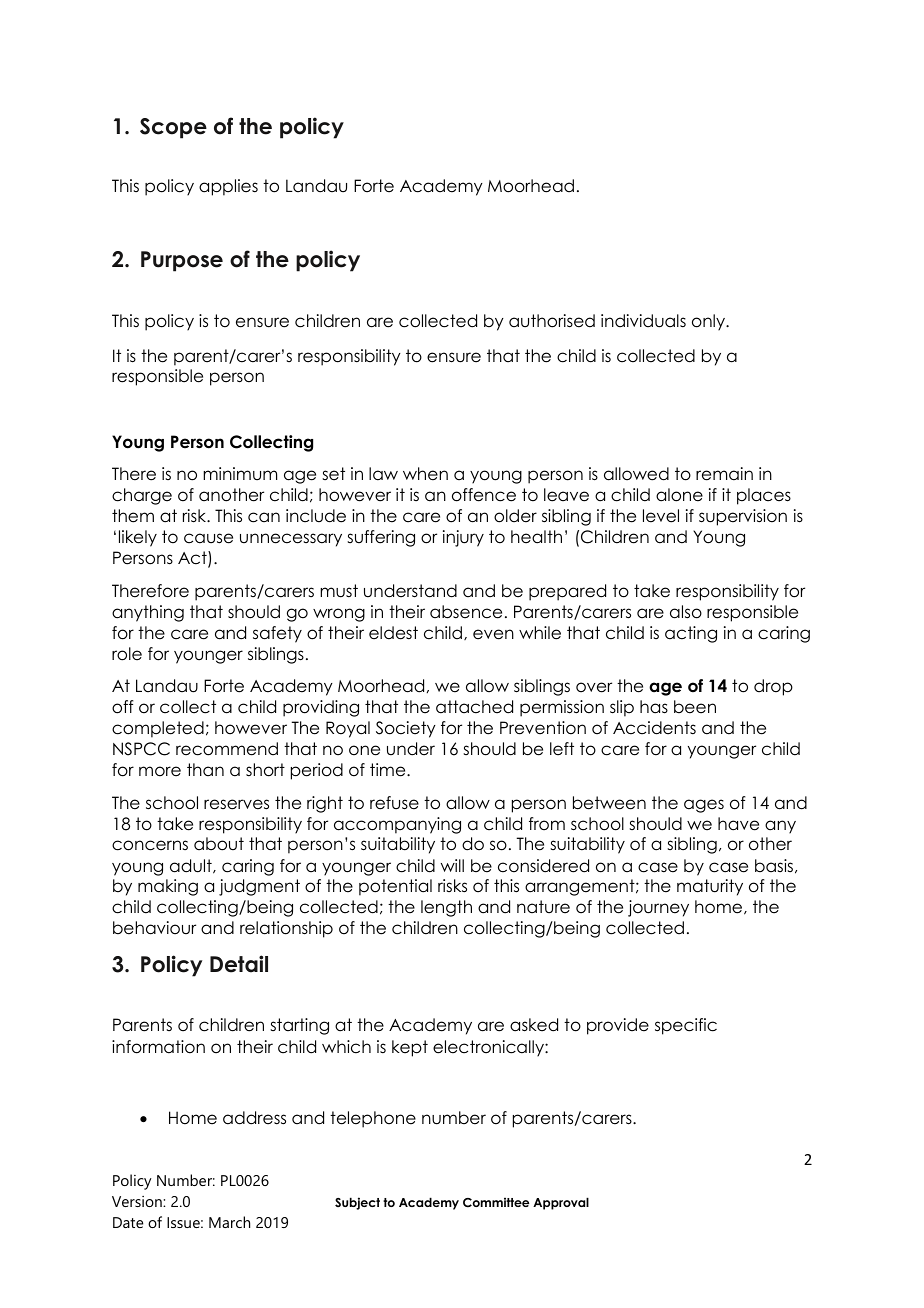  What do you see at coordinates (552, 321) in the screenshot?
I see `authorised` at bounding box center [552, 321].
